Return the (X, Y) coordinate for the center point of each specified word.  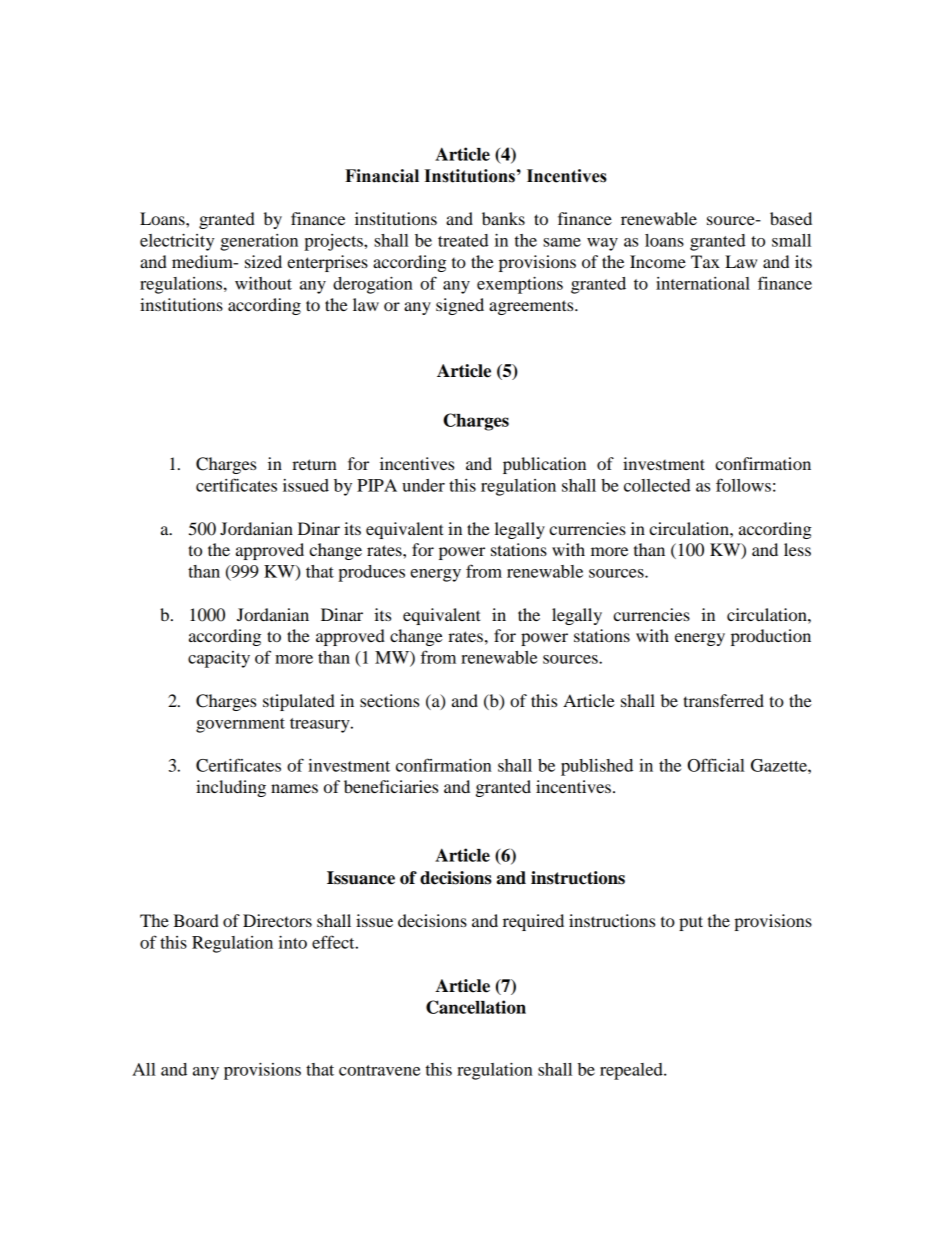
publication (544, 465)
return (314, 464)
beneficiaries (391, 786)
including (231, 788)
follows (743, 485)
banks (503, 218)
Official (716, 765)
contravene (379, 1070)
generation (259, 242)
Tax (705, 261)
